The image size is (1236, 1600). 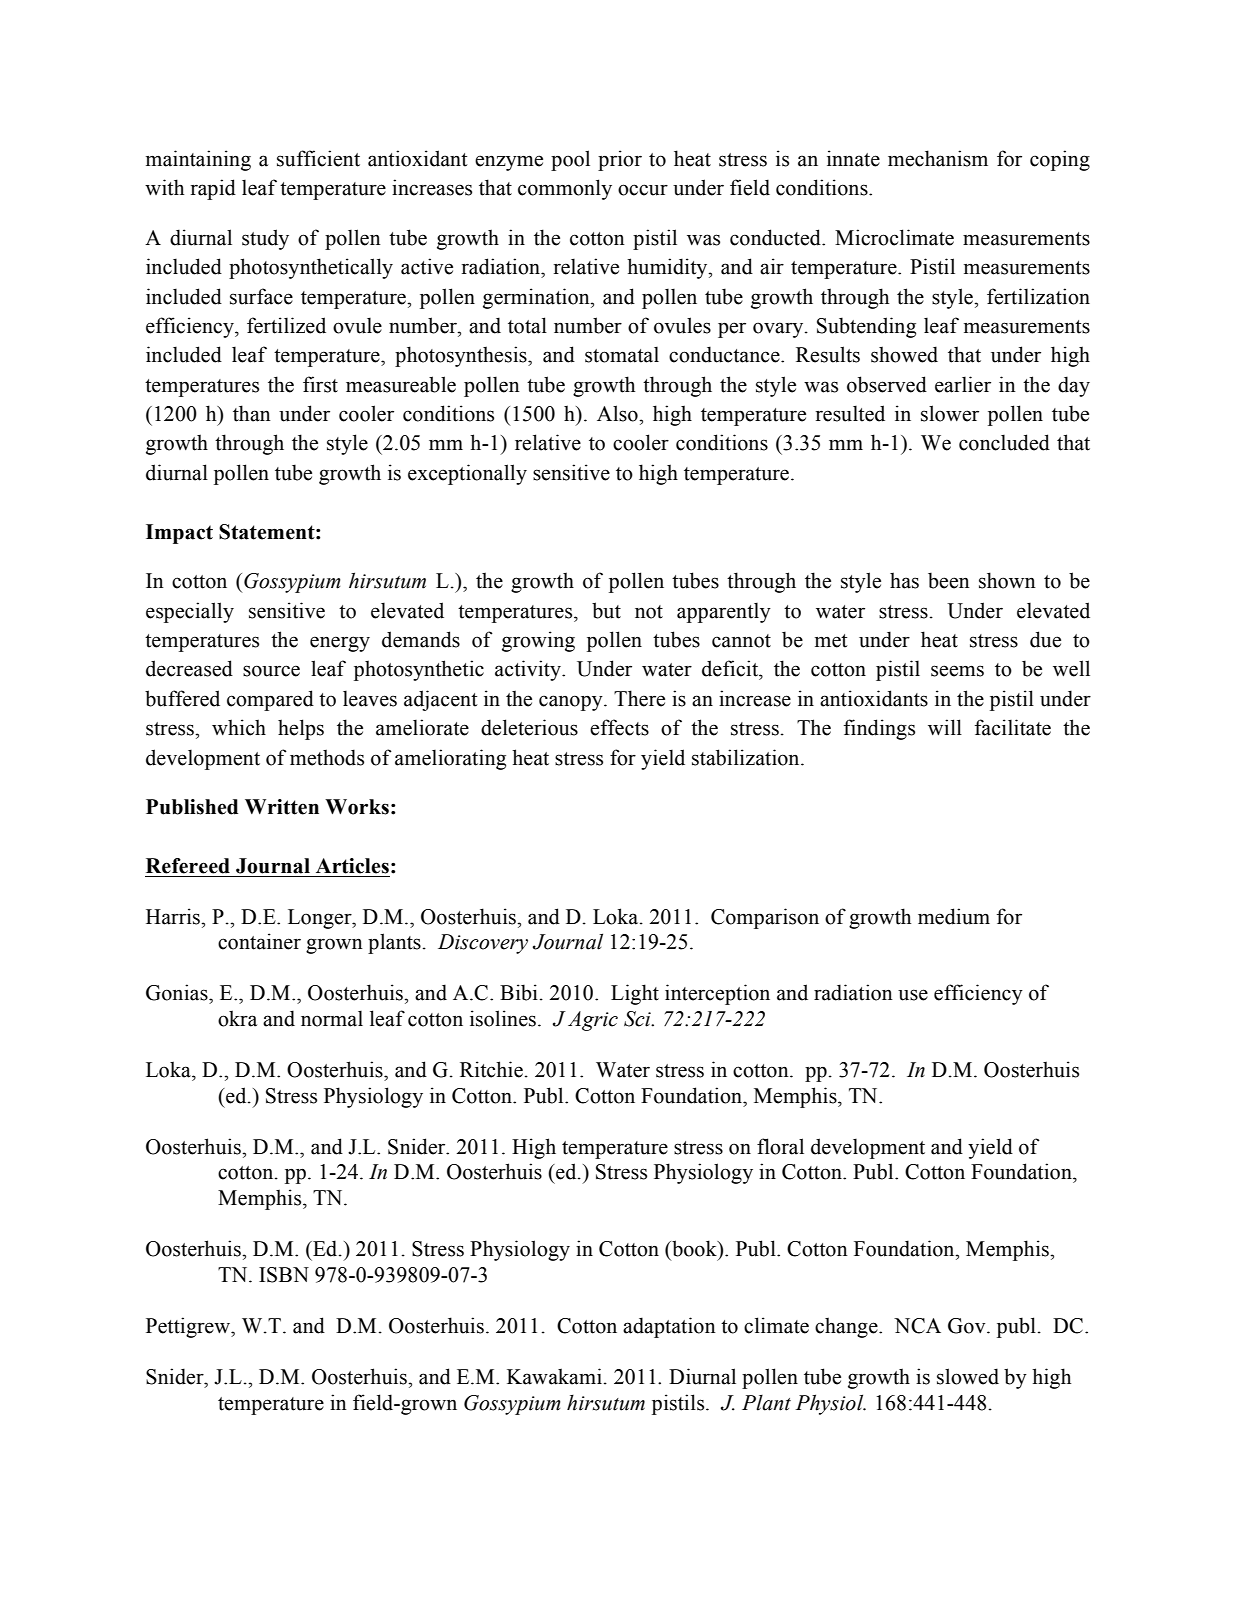 What do you see at coordinates (284, 1275) in the screenshot?
I see `ISBN` at bounding box center [284, 1275].
